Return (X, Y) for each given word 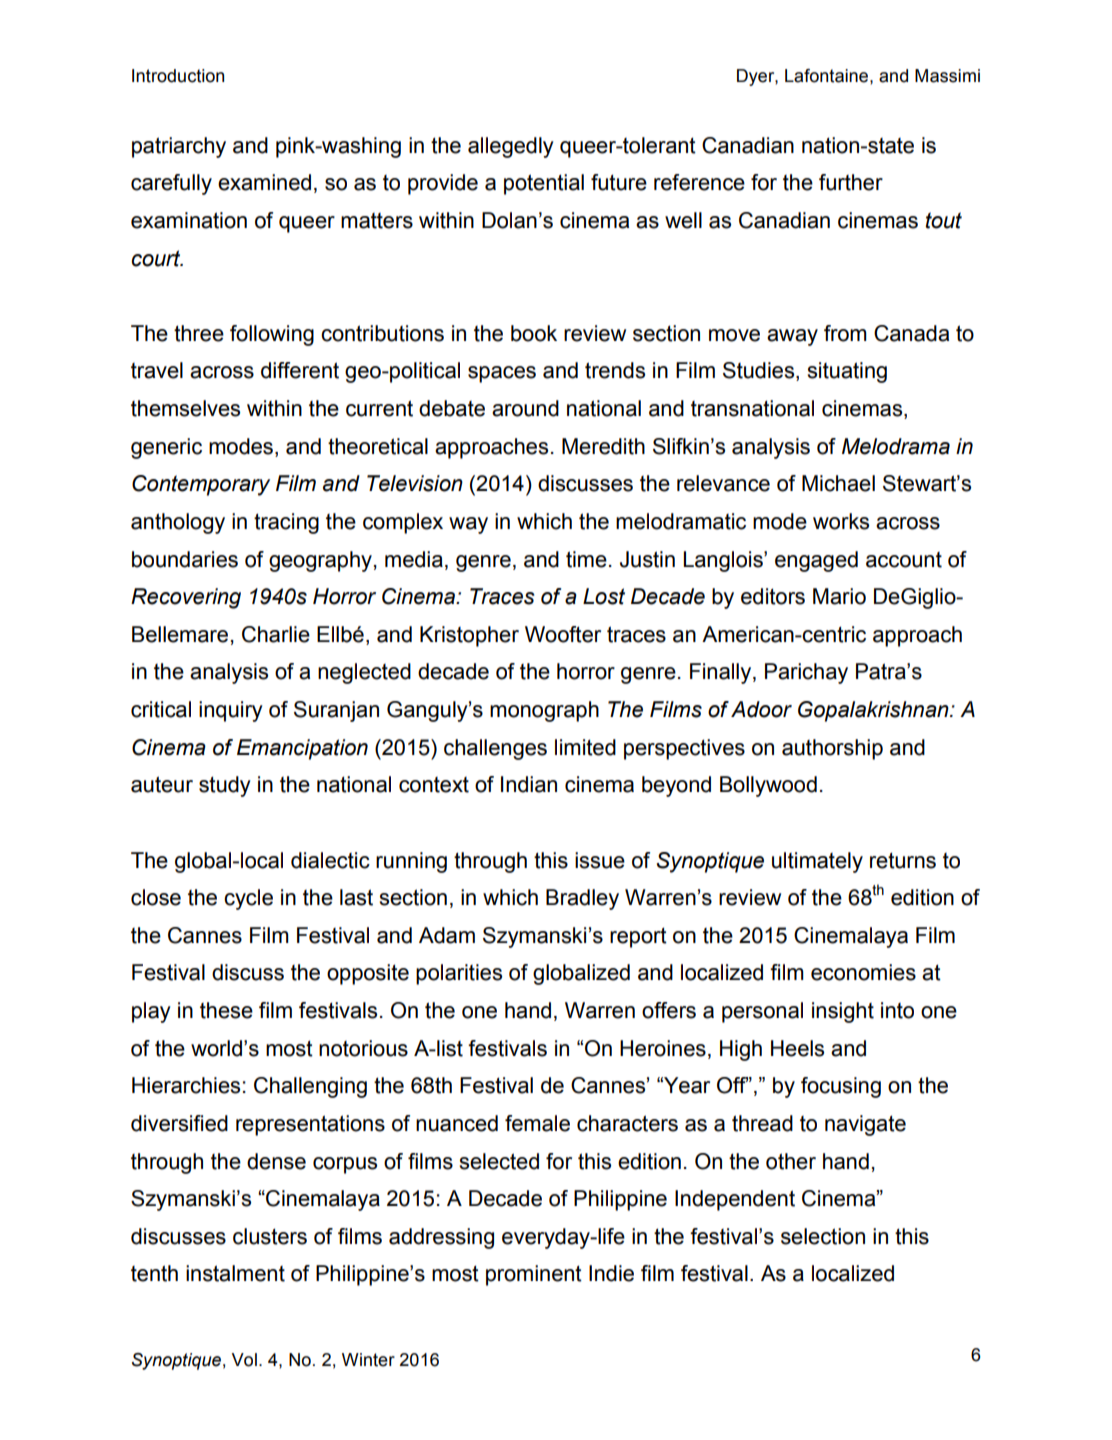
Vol (244, 1360)
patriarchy (179, 147)
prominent (534, 1275)
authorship (832, 749)
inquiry (231, 711)
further (851, 182)
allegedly (511, 147)
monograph (544, 711)
